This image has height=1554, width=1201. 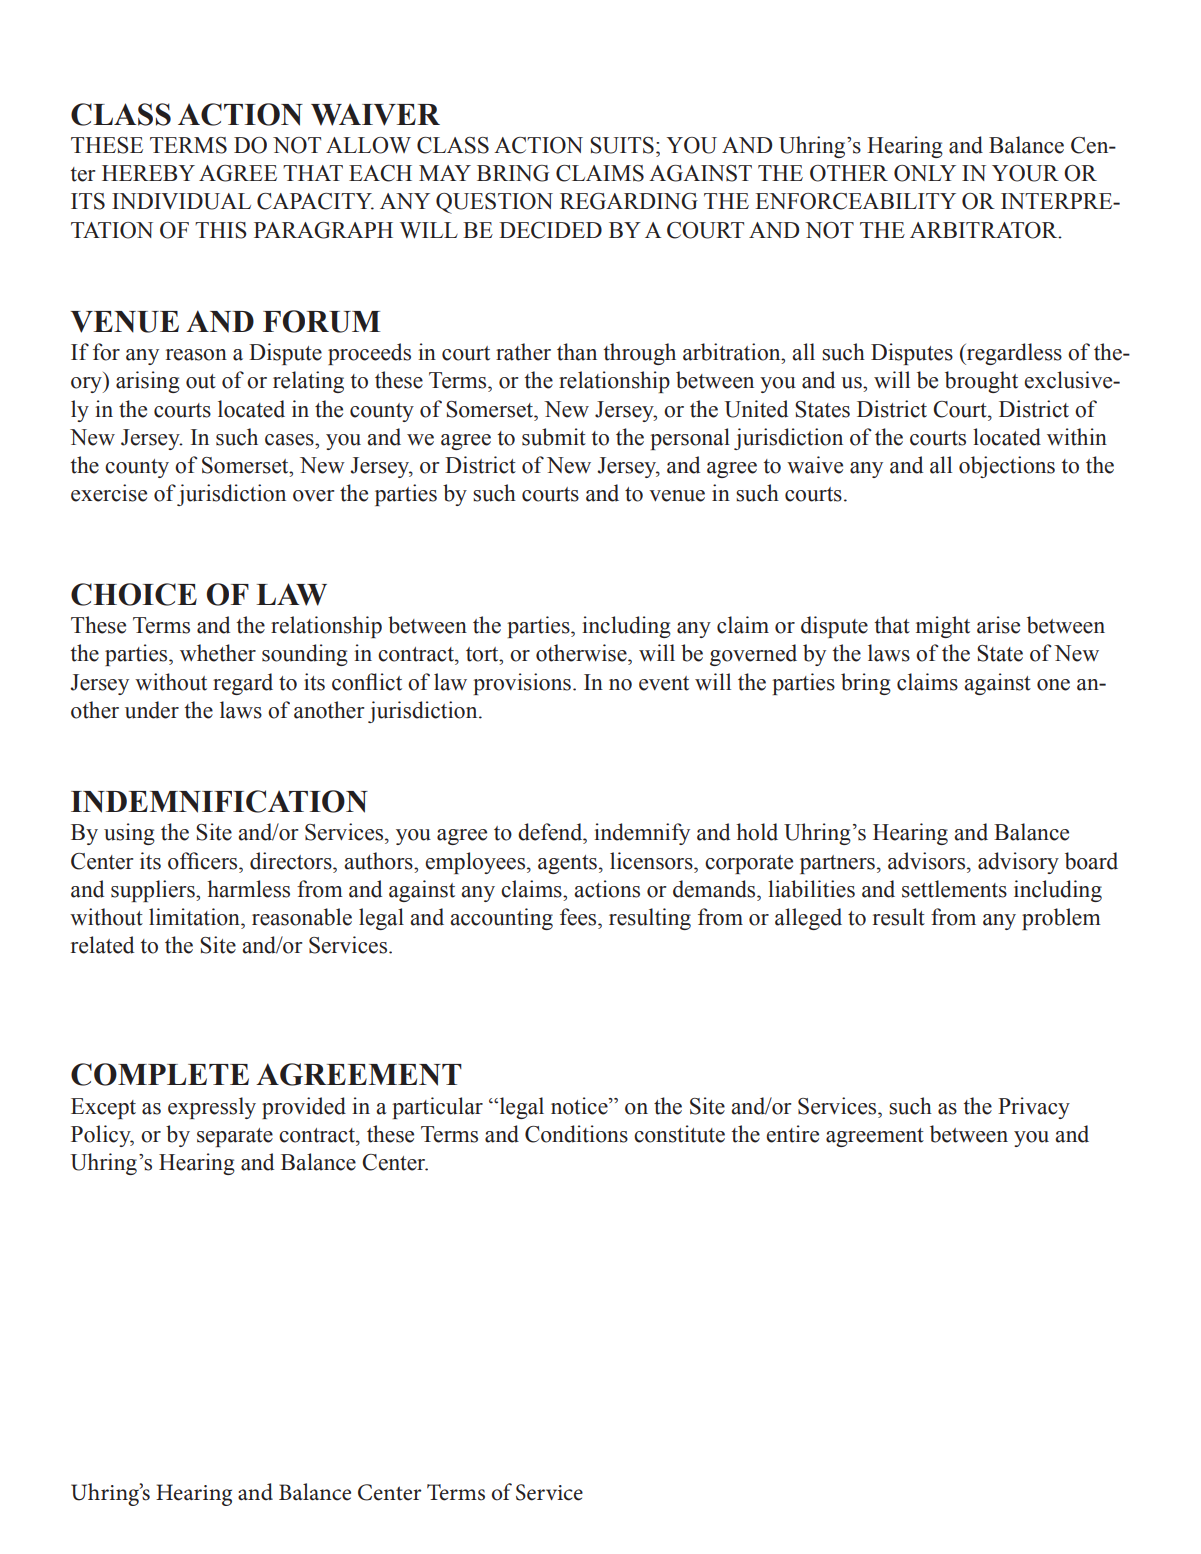 What do you see at coordinates (181, 201) in the image?
I see `INDIVIDUAL` at bounding box center [181, 201].
